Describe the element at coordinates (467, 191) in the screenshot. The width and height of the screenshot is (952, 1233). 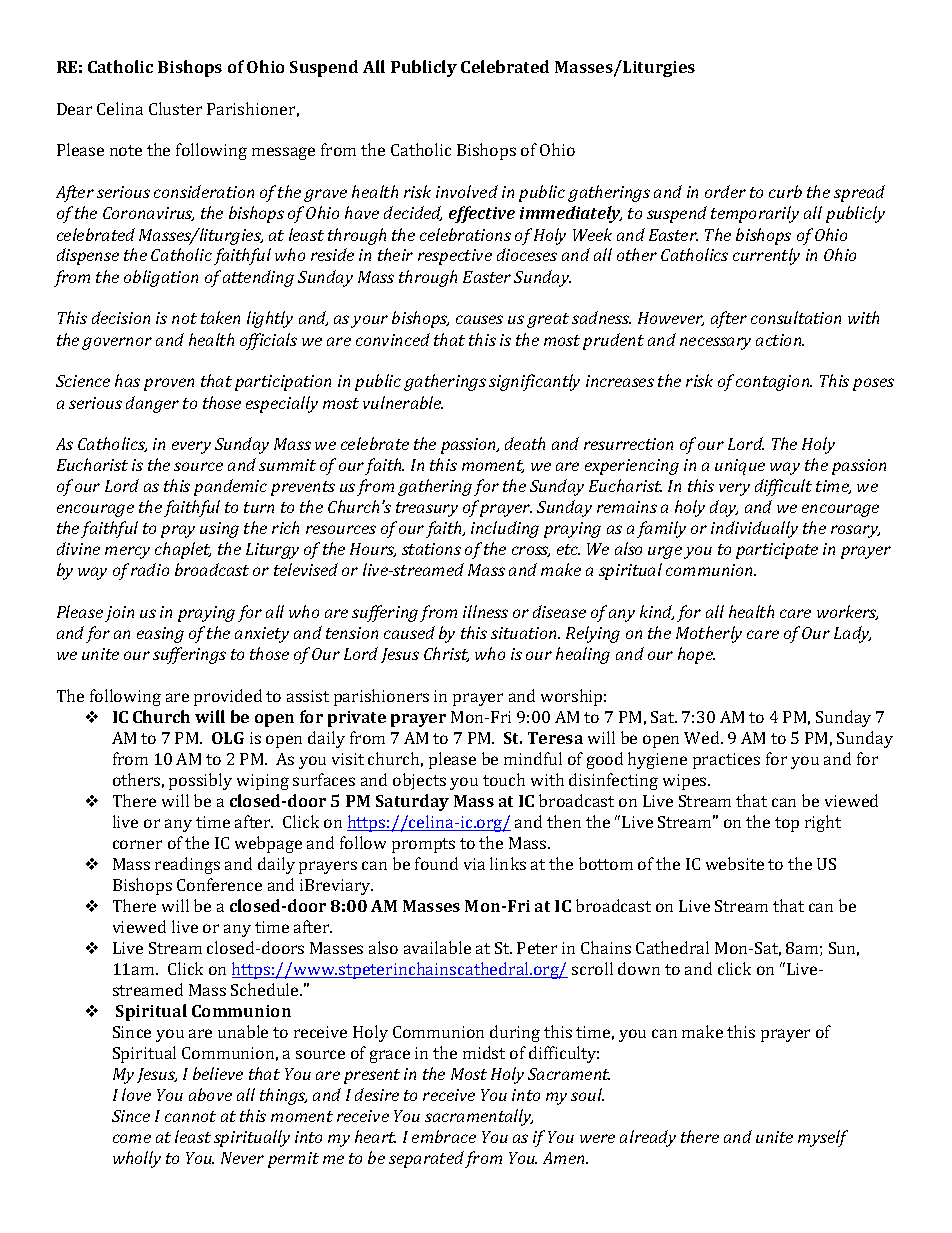
I see `involved` at that location.
